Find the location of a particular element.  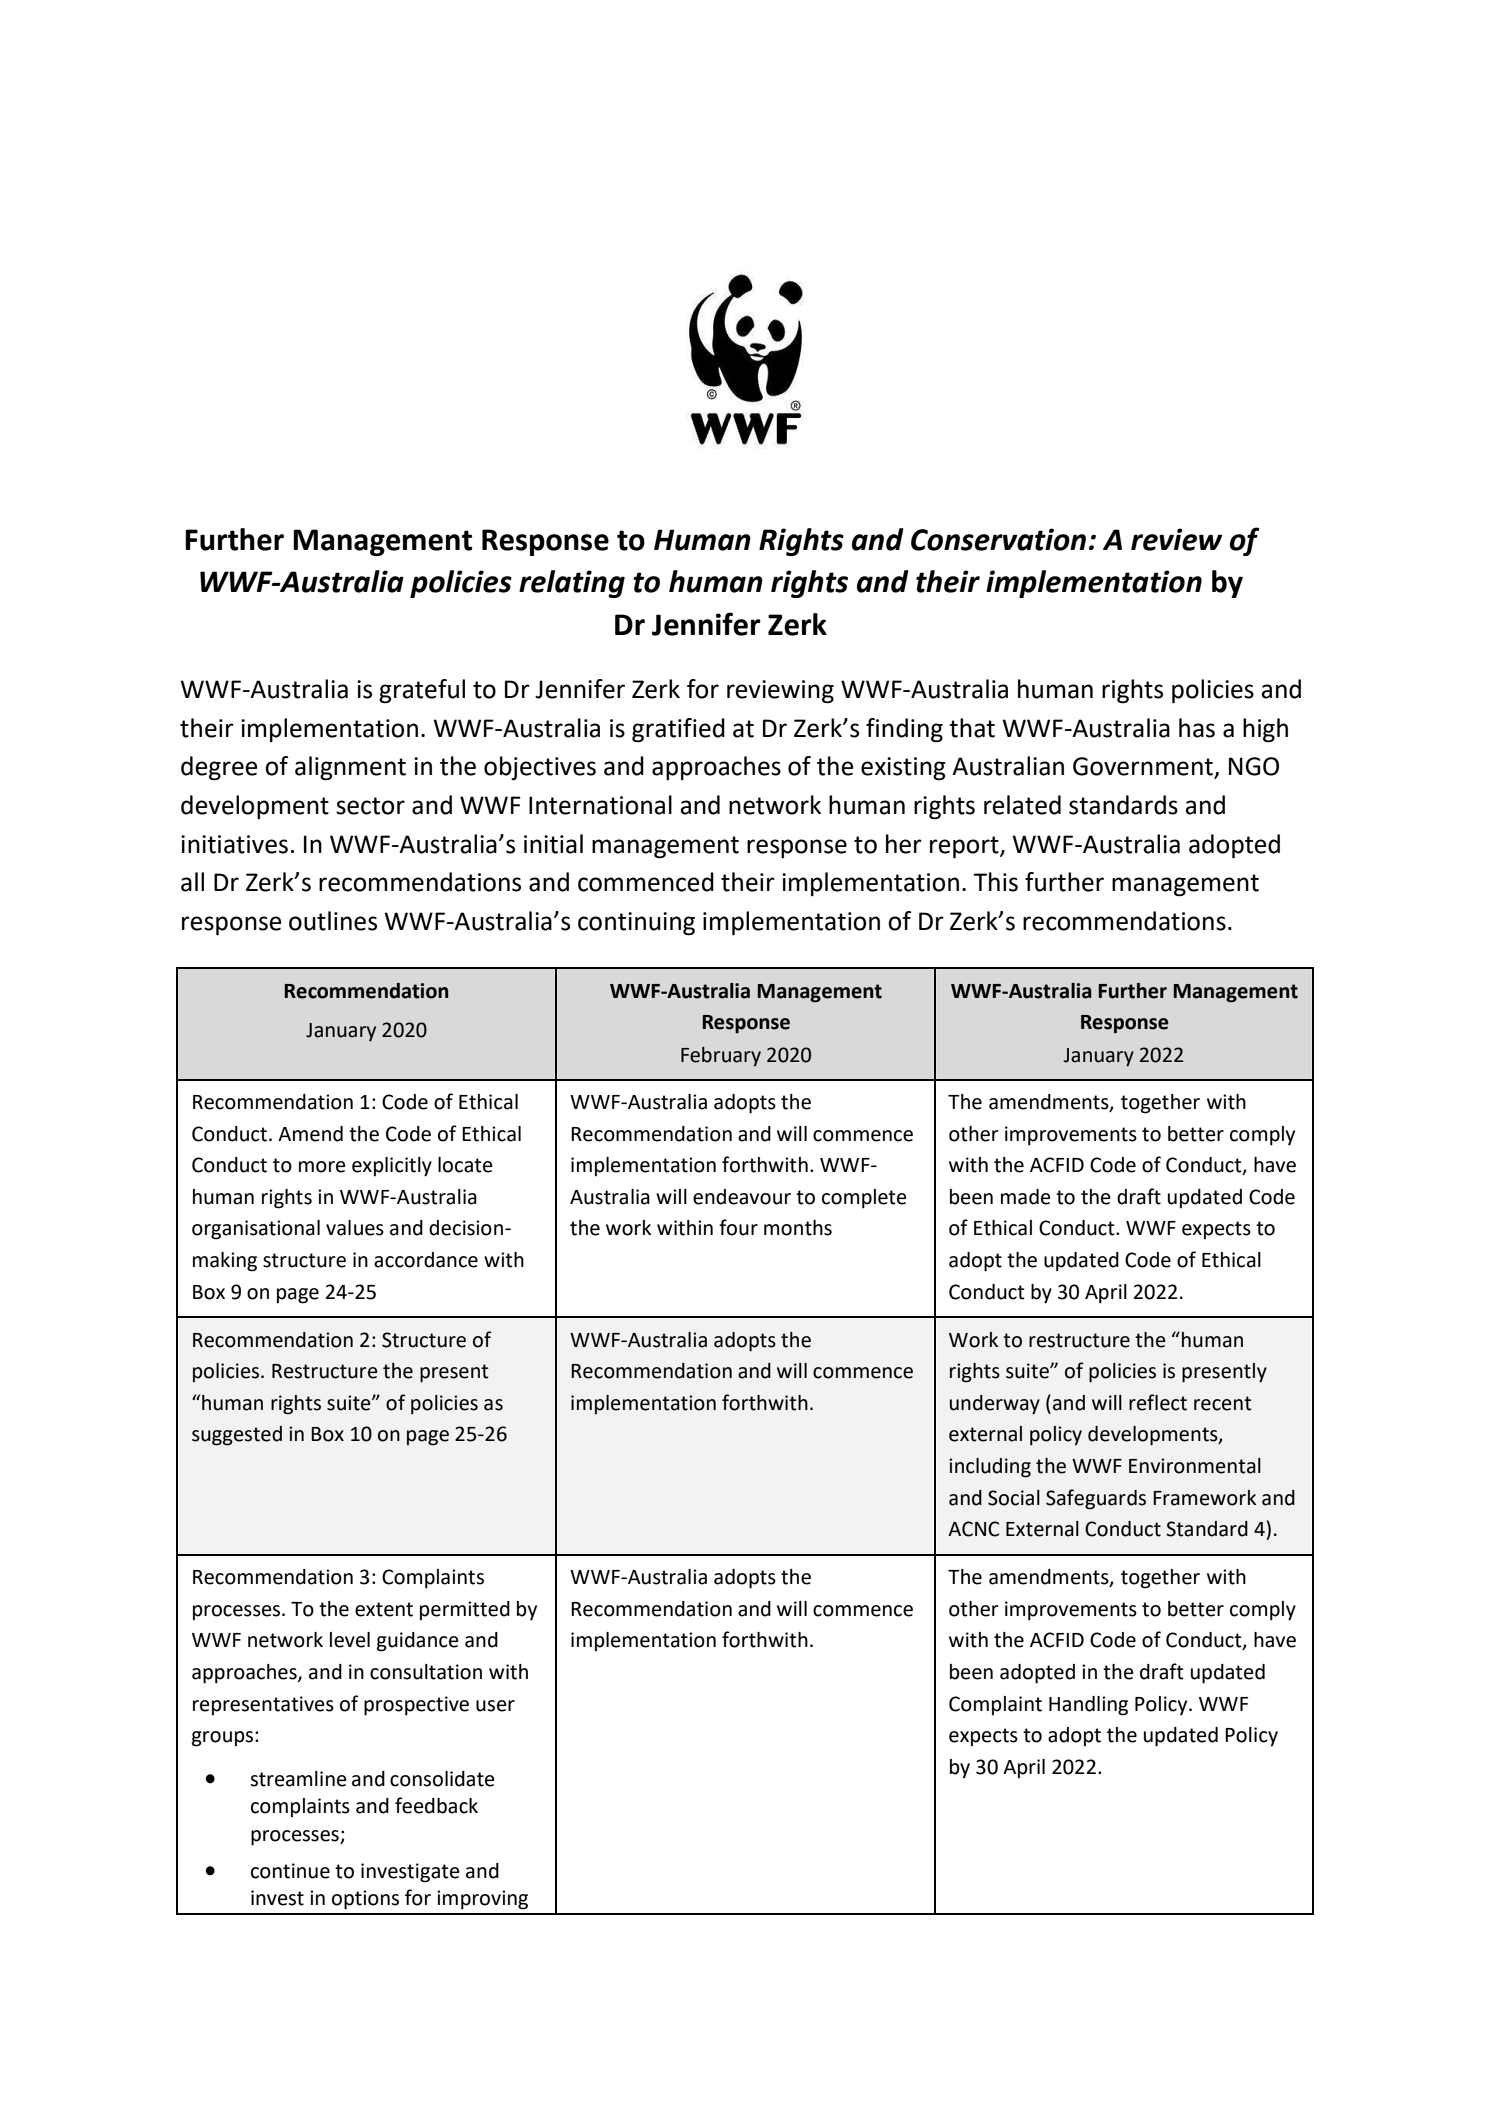

Conservation is located at coordinates (998, 539).
